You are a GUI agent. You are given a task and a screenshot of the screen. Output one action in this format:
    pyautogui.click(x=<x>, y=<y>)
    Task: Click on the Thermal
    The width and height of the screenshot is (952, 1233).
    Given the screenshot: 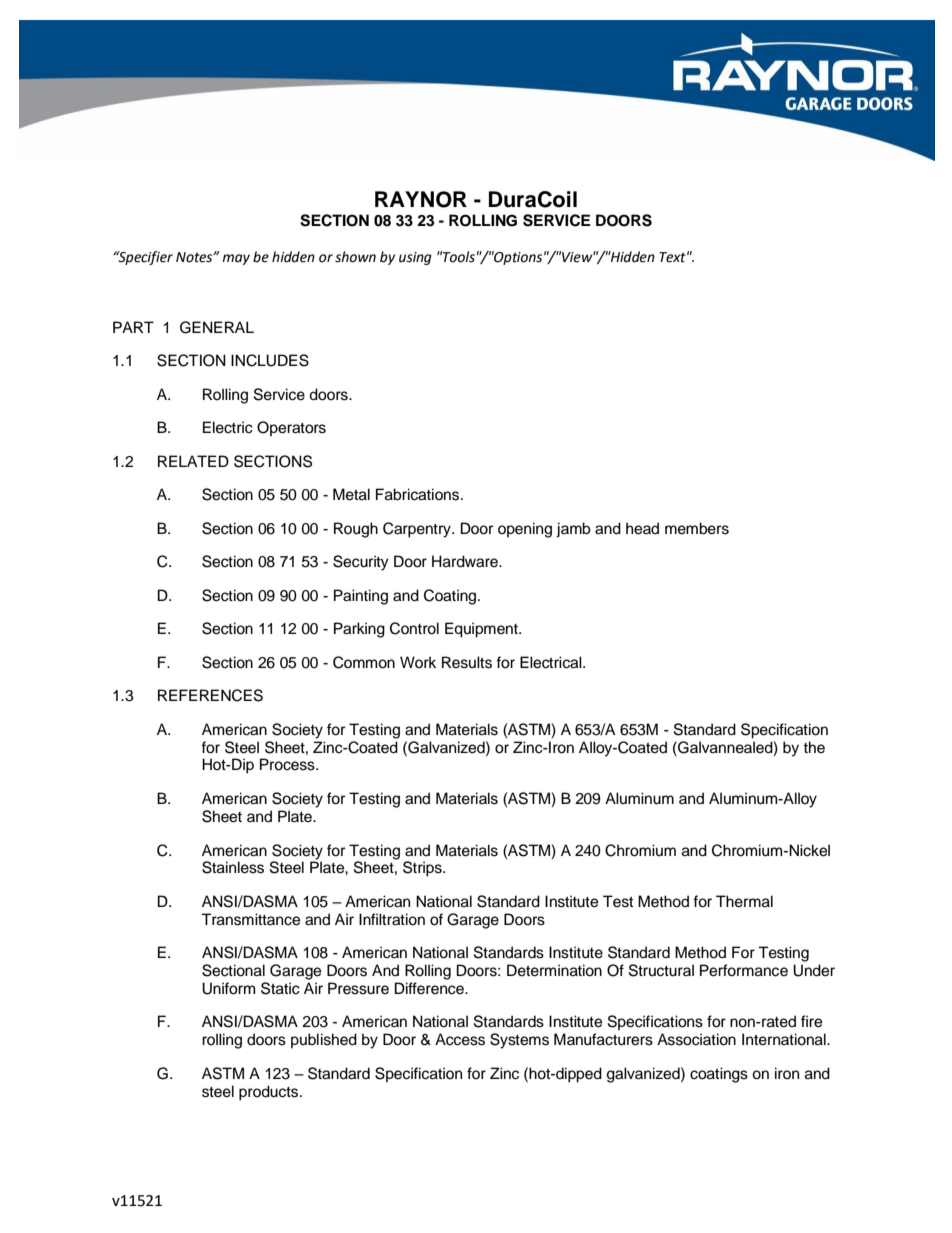 What is the action you would take?
    pyautogui.click(x=744, y=901)
